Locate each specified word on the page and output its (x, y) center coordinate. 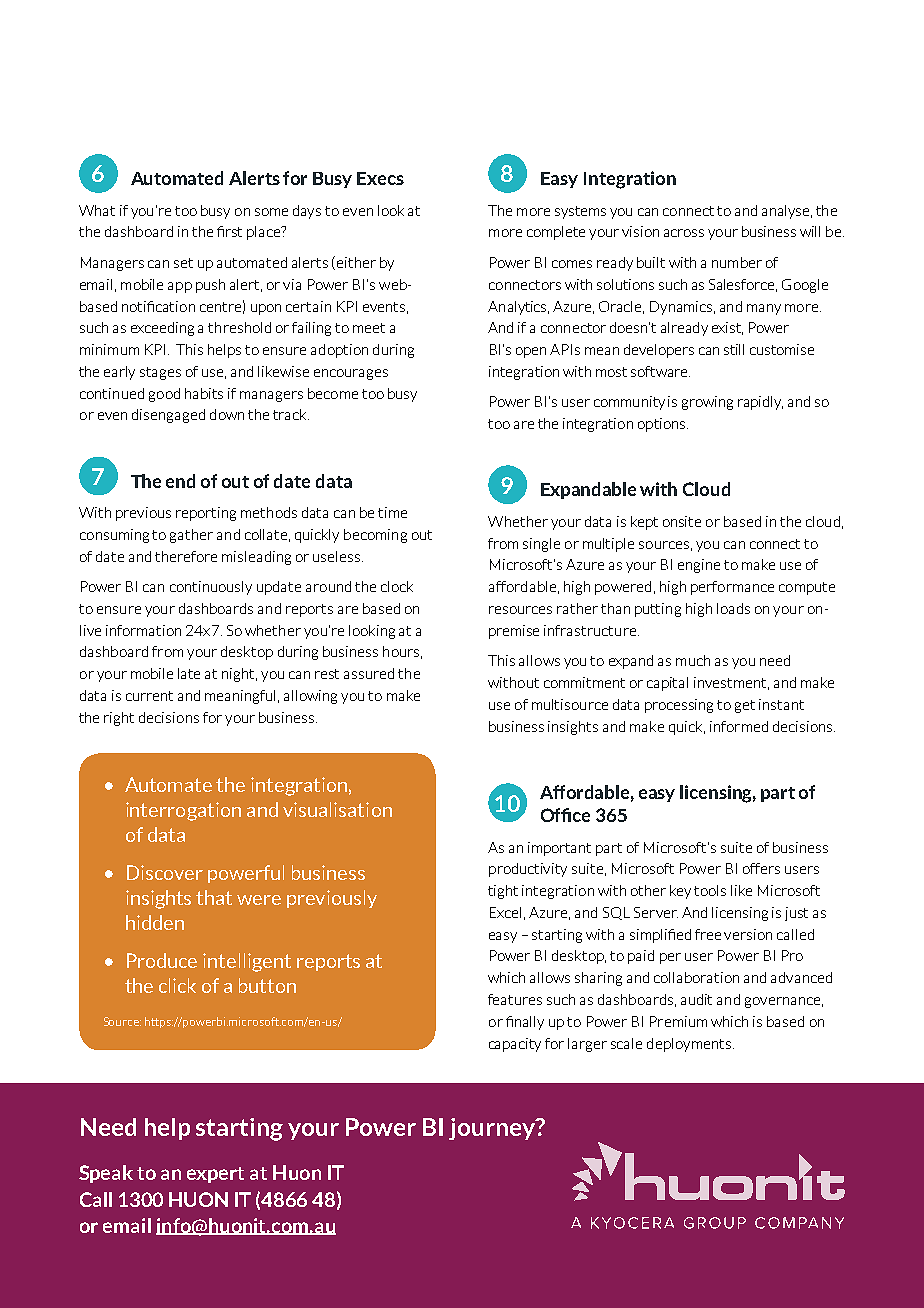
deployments (689, 1045)
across (684, 233)
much (693, 660)
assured (369, 673)
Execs (380, 178)
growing (707, 403)
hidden (155, 922)
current (149, 696)
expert (215, 1175)
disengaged (168, 416)
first (229, 231)
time (392, 512)
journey (493, 1129)
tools (710, 890)
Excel (505, 912)
